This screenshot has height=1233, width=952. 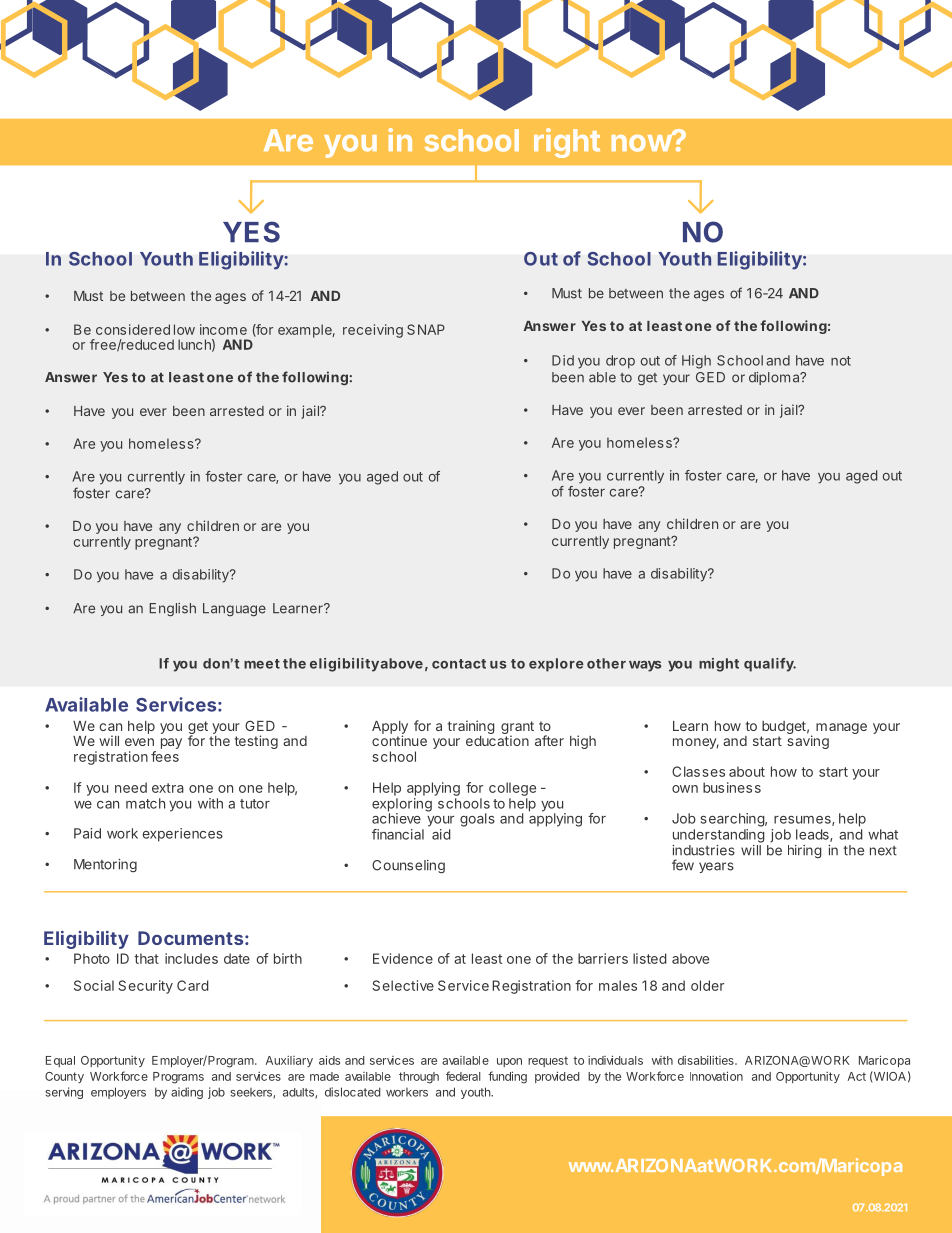 I want to click on right, so click(x=567, y=143).
